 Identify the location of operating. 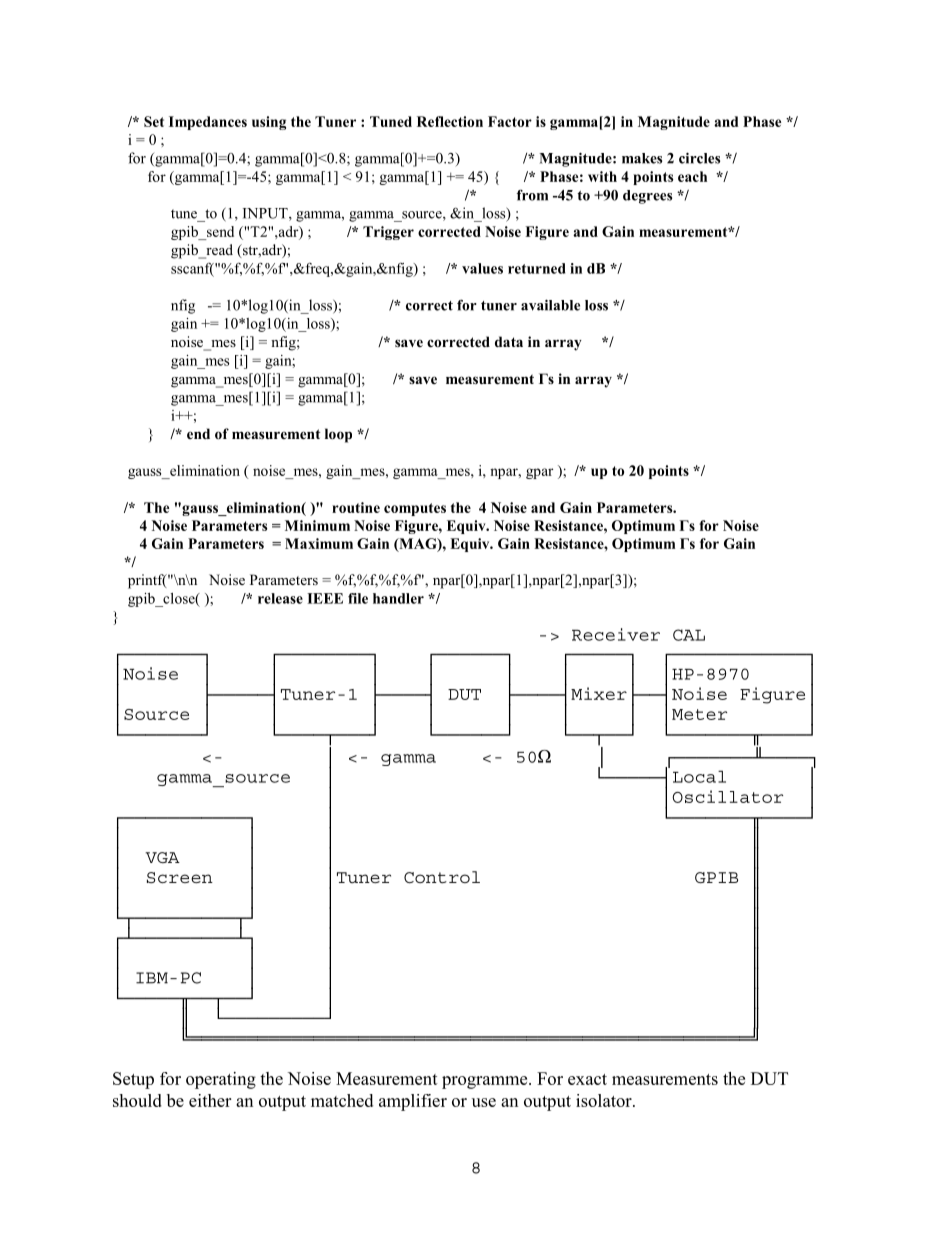
(221, 1080).
